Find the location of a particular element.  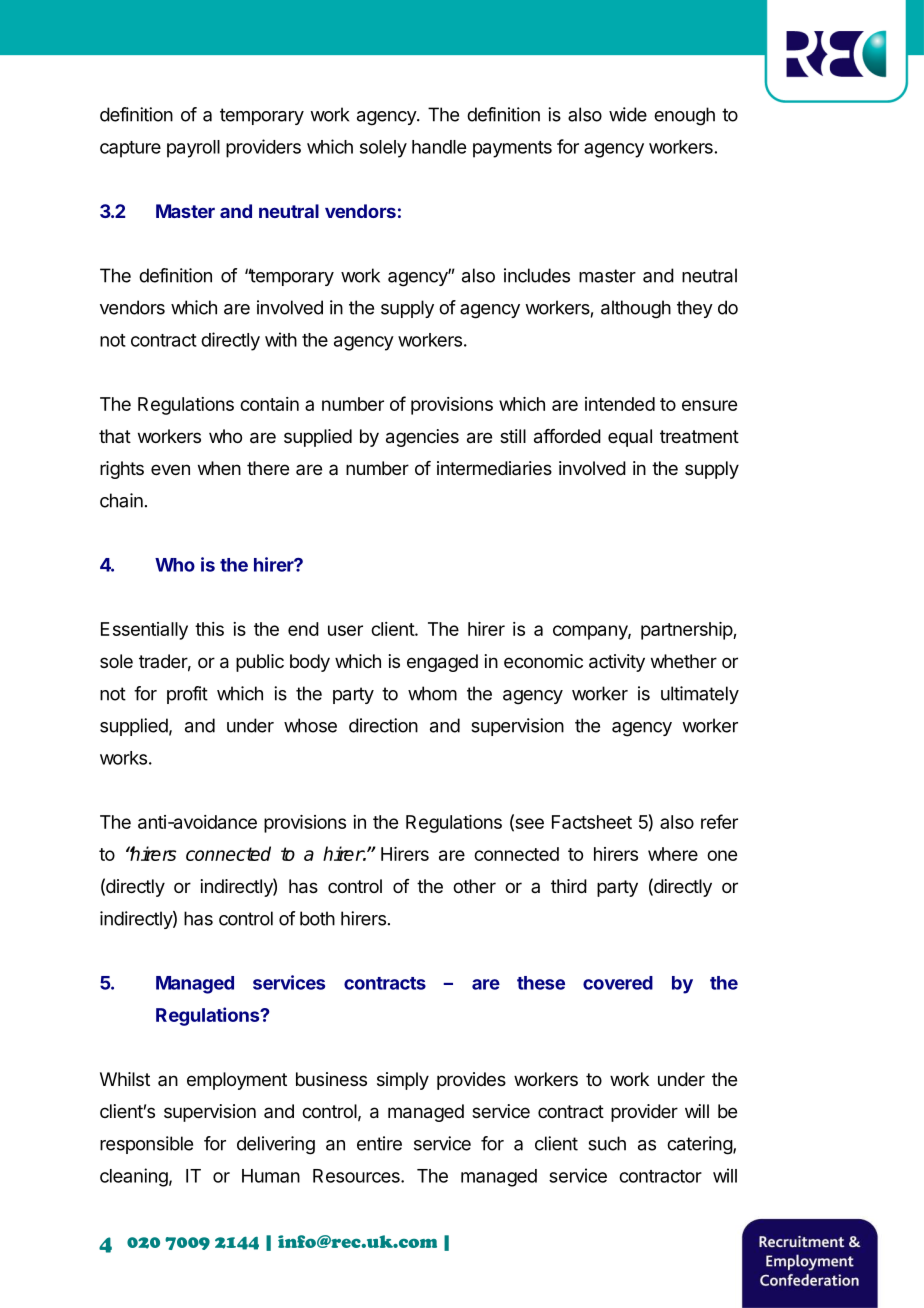

profit is located at coordinates (187, 695).
